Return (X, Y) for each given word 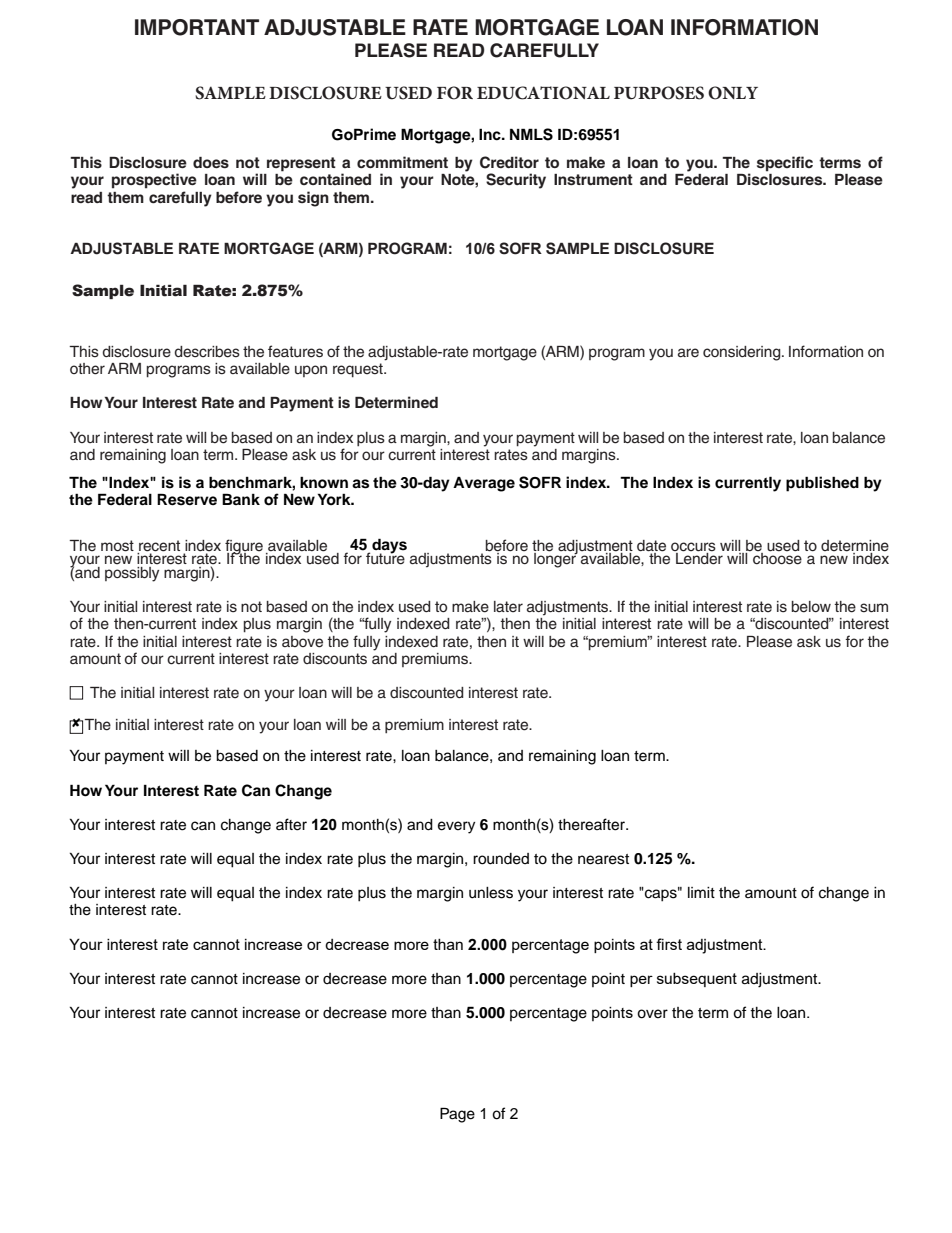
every (456, 827)
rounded (501, 859)
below (811, 607)
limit (701, 892)
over (652, 1014)
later (508, 607)
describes (207, 352)
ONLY (733, 93)
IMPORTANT (197, 27)
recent (159, 546)
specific (785, 164)
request (359, 370)
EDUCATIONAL (543, 93)
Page (457, 1115)
